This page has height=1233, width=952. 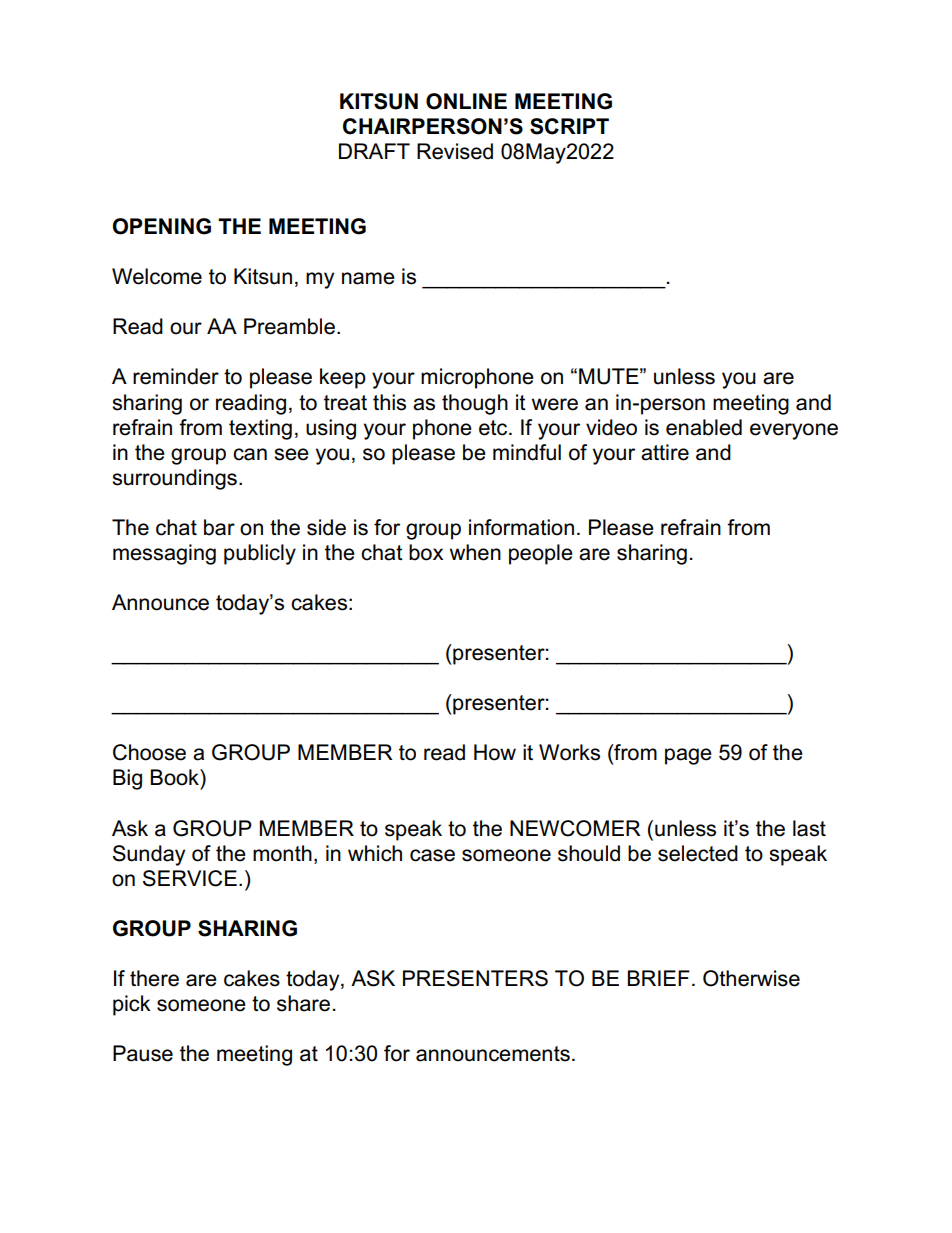 What do you see at coordinates (162, 226) in the page?
I see `OPENING` at bounding box center [162, 226].
